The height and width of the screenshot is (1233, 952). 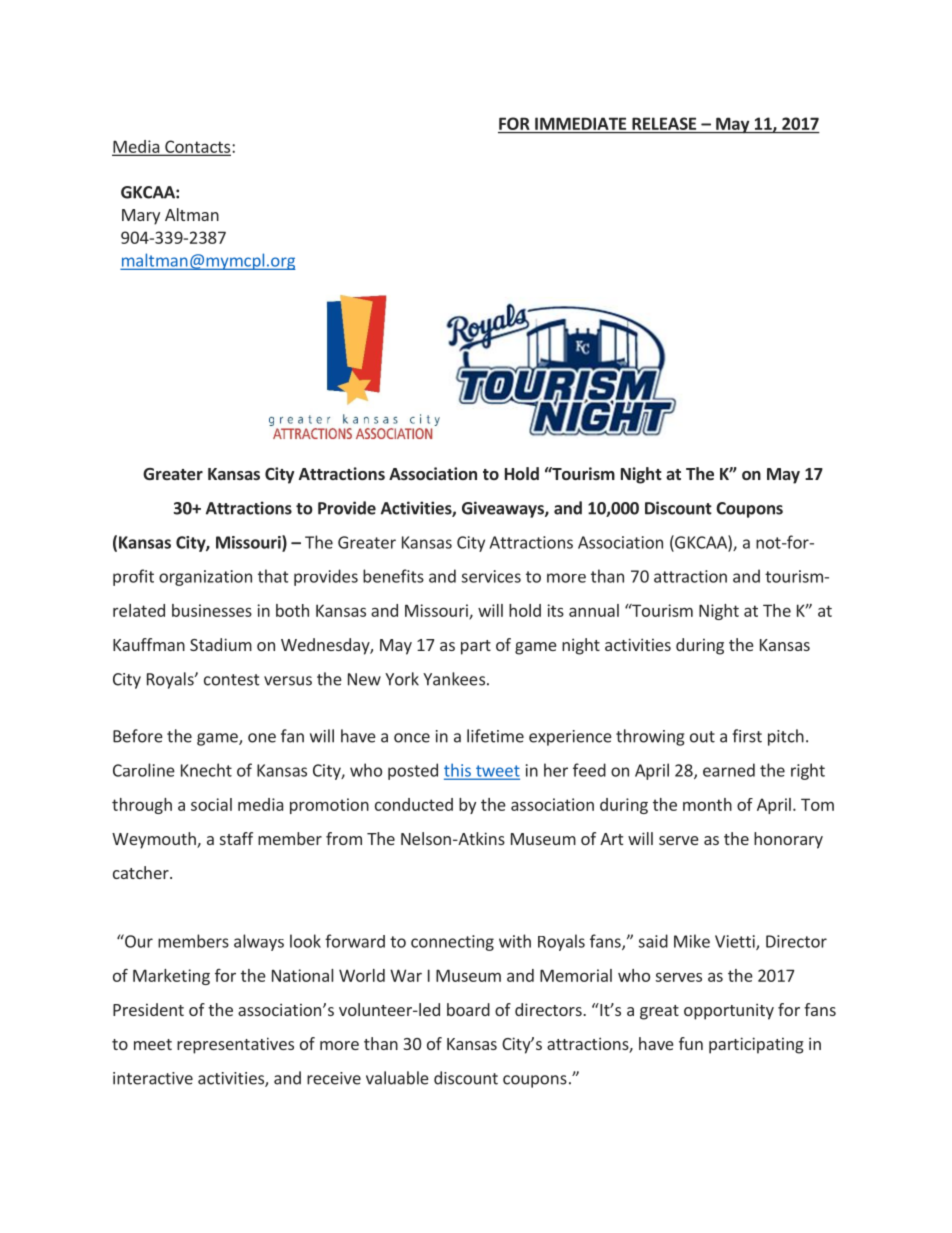 I want to click on staff, so click(x=236, y=838).
